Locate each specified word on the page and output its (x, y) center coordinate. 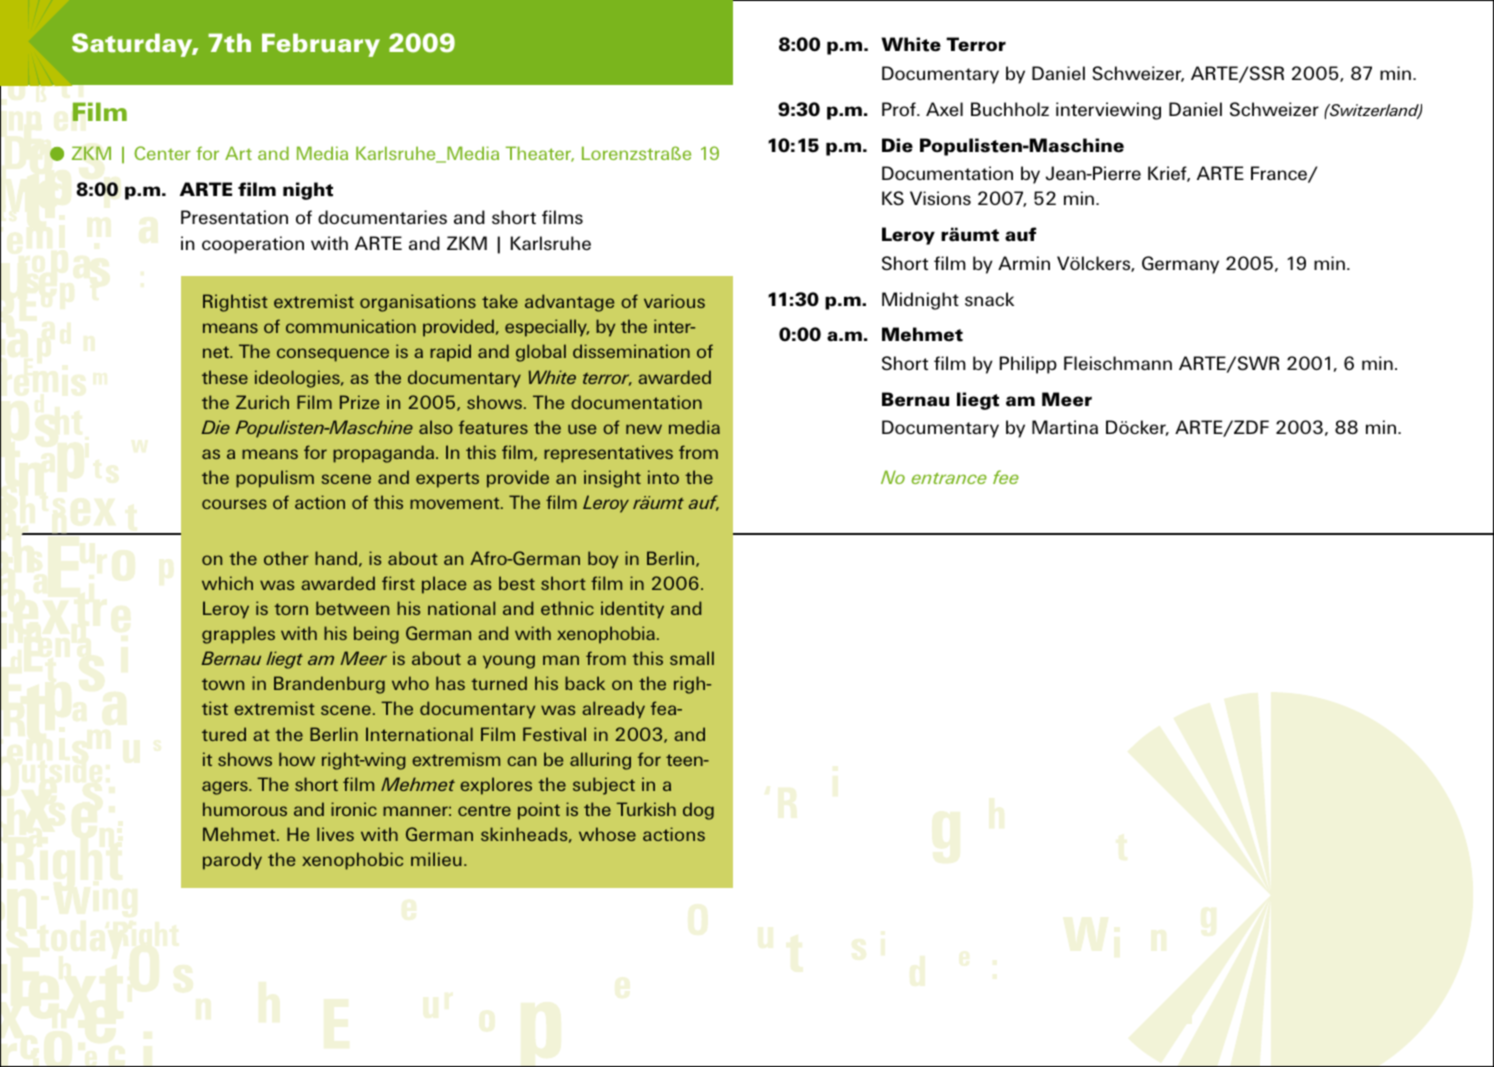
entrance (949, 478)
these (225, 377)
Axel (944, 109)
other (286, 558)
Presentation (234, 217)
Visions (940, 198)
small (692, 658)
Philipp (1028, 365)
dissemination (631, 351)
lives (335, 834)
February (321, 45)
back (585, 683)
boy (603, 560)
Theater (540, 154)
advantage (569, 303)
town (223, 684)
